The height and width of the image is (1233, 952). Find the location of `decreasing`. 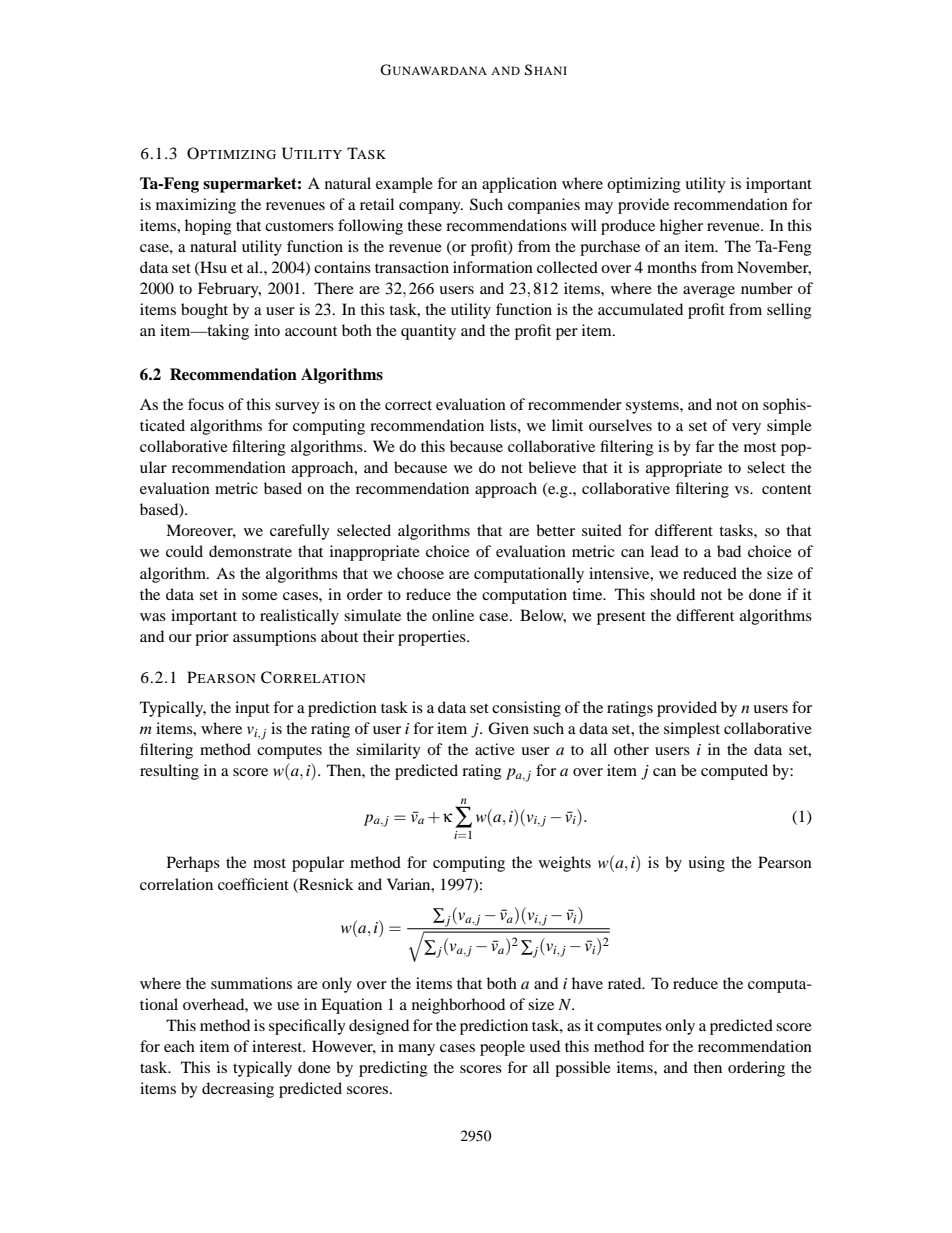

decreasing is located at coordinates (238, 1090).
